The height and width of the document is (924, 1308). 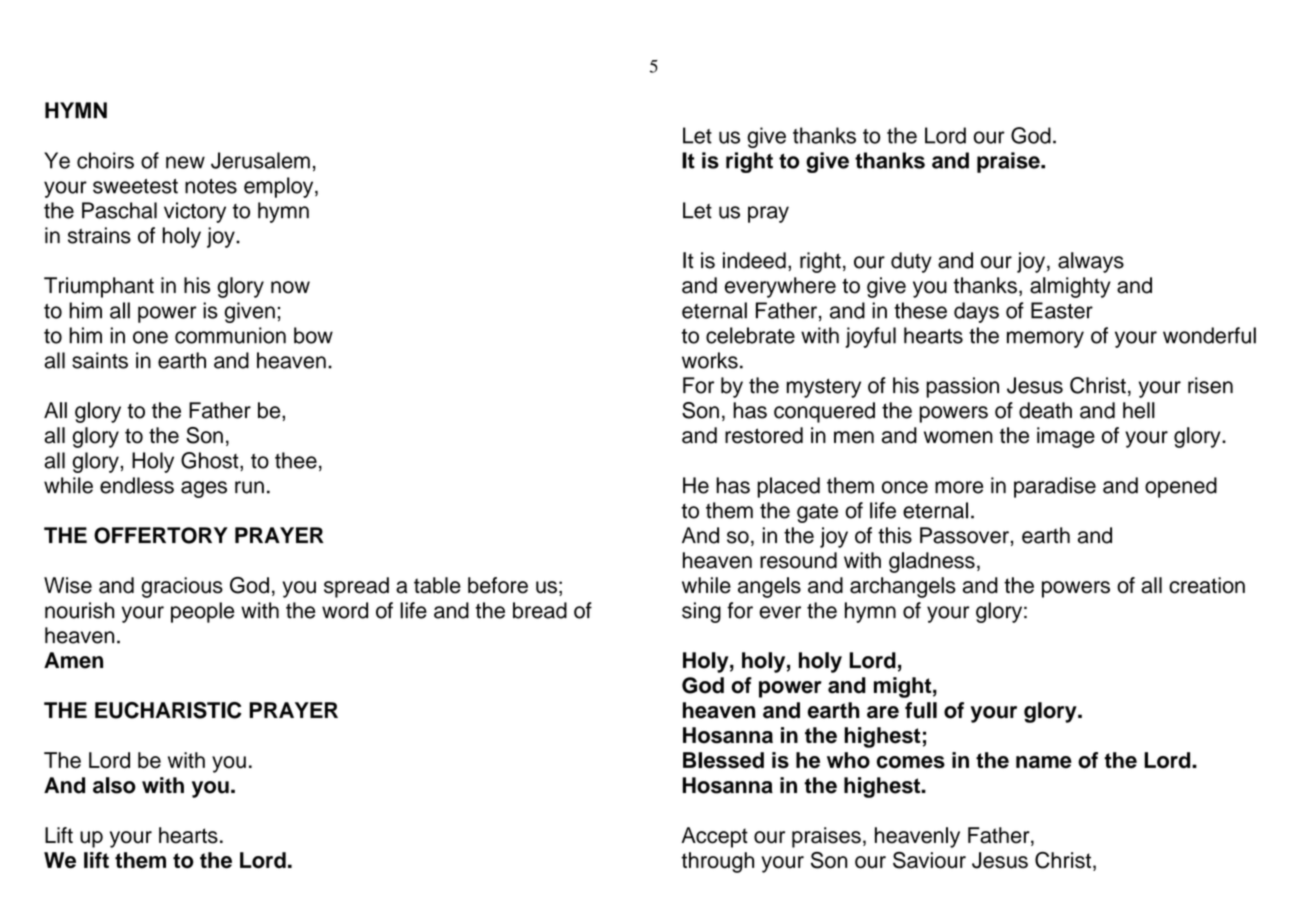 I want to click on placed, so click(x=788, y=487).
